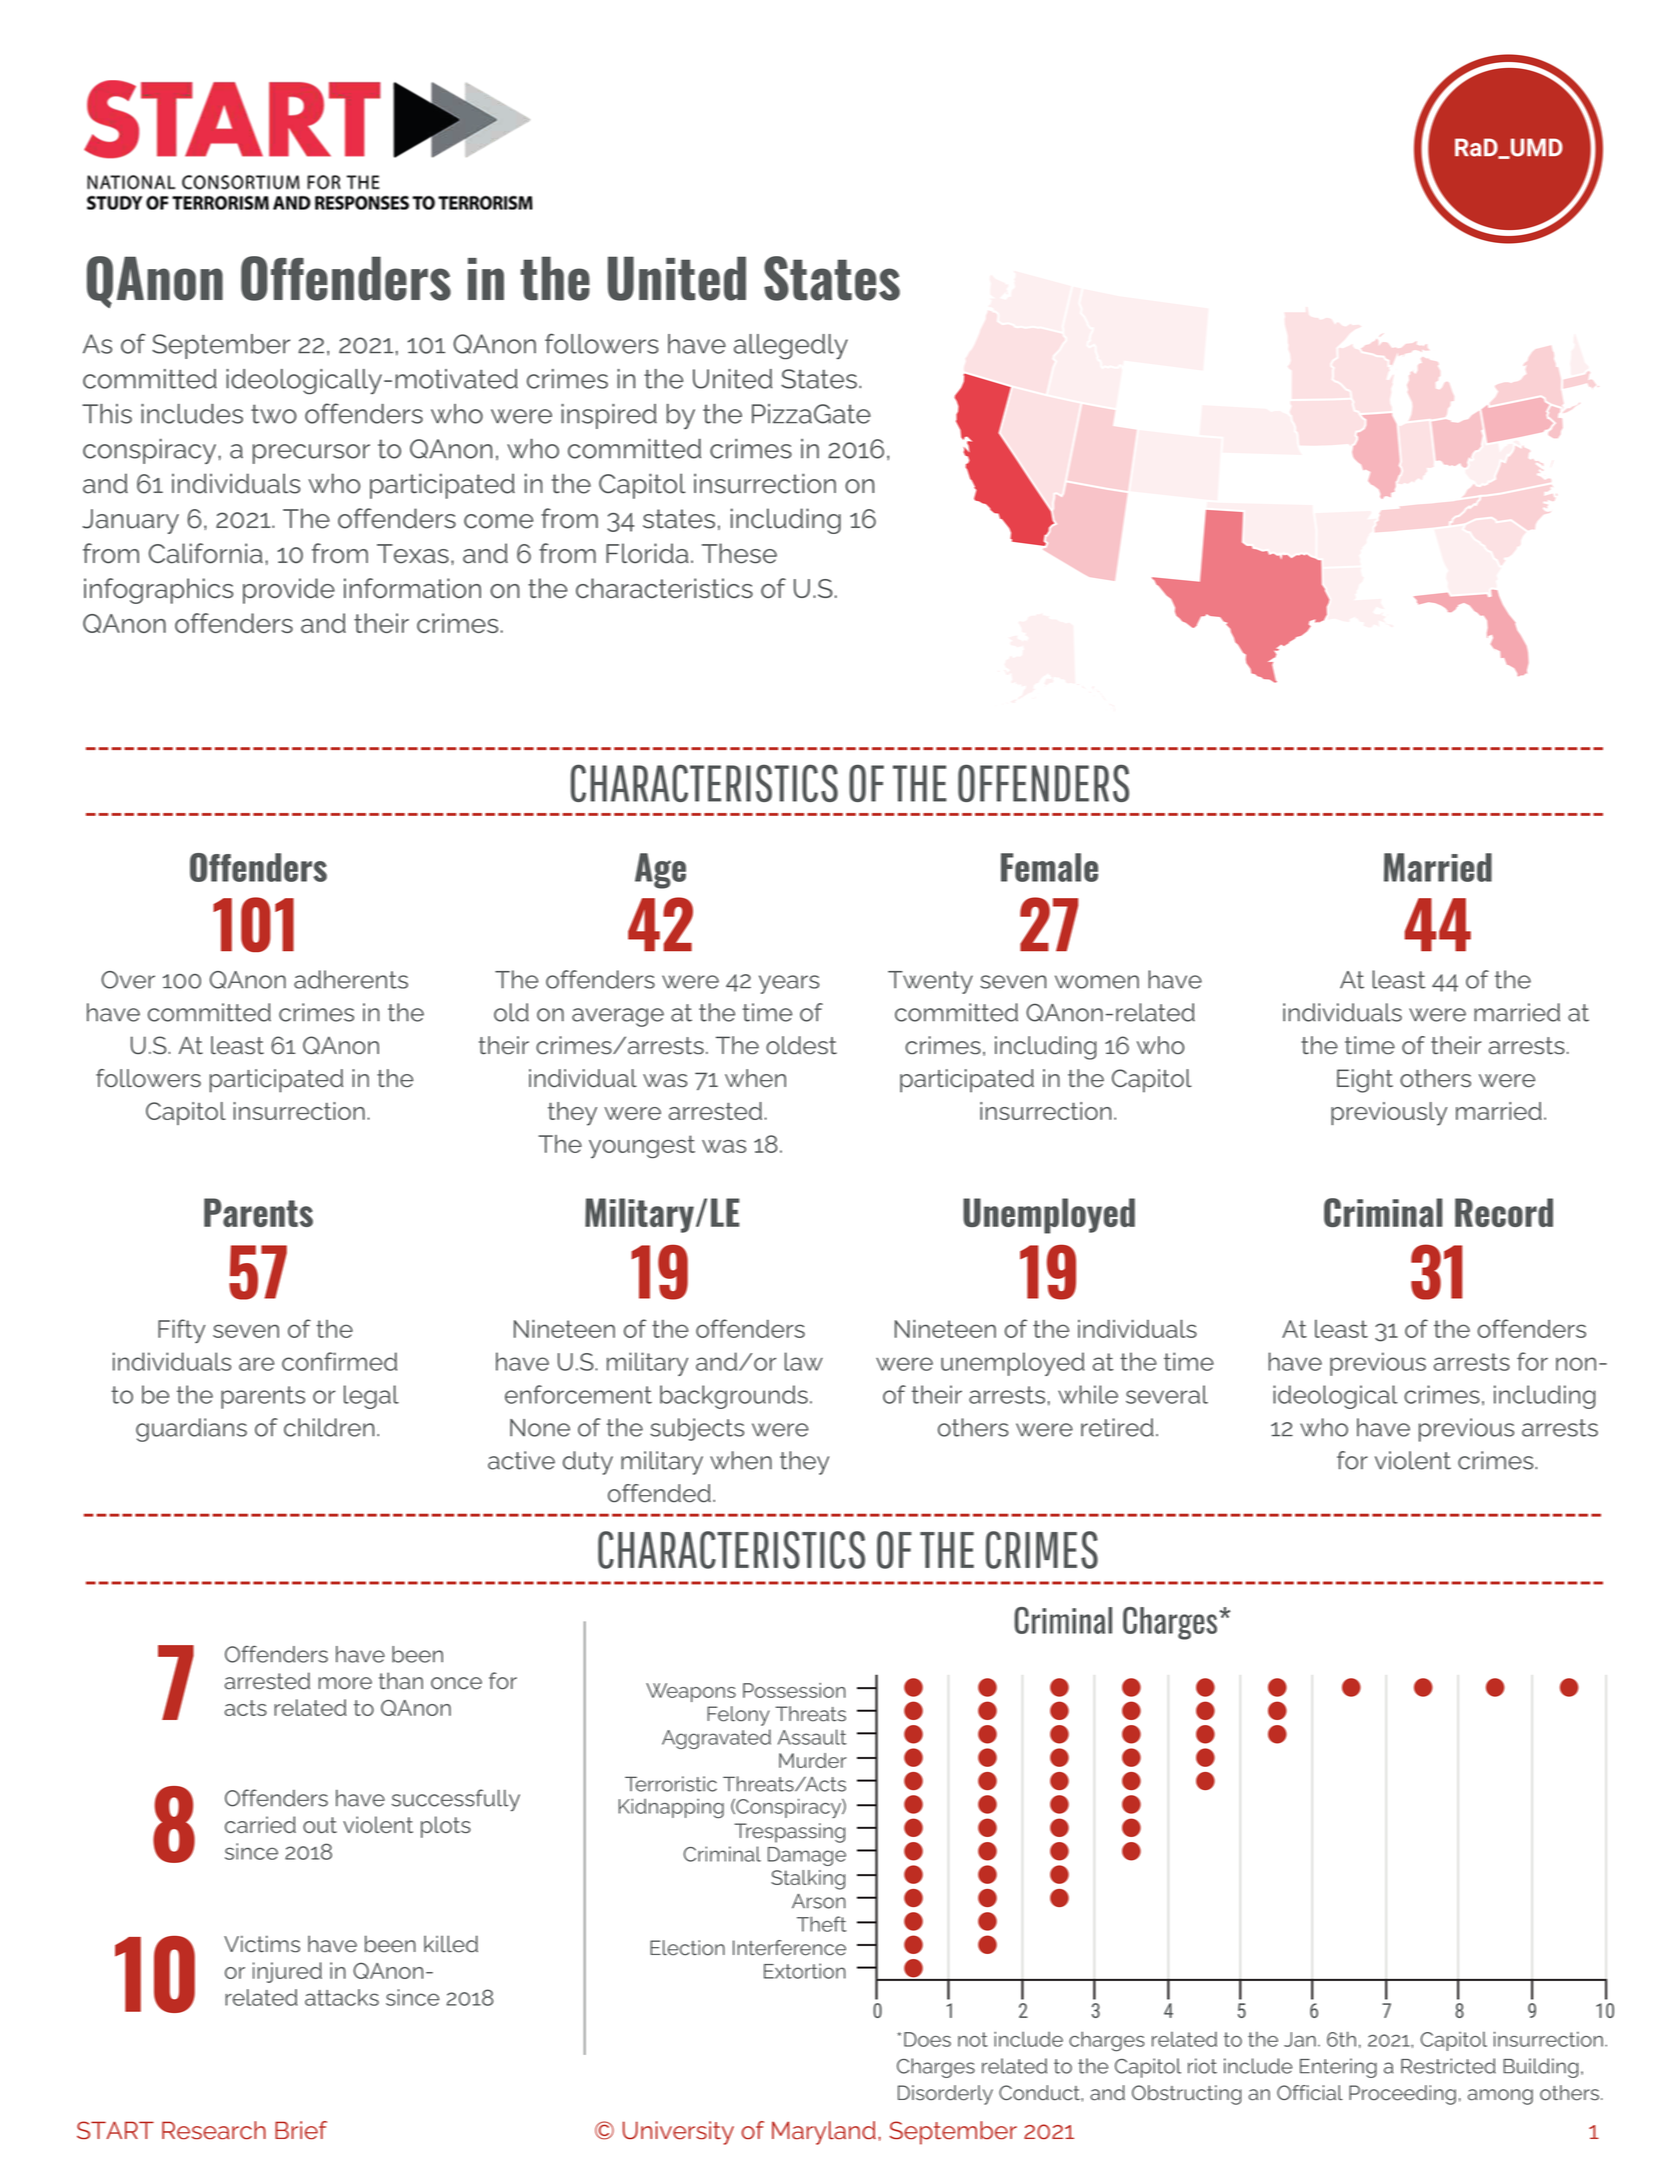 The image size is (1677, 2170). Describe the element at coordinates (739, 553) in the document. I see `These` at that location.
